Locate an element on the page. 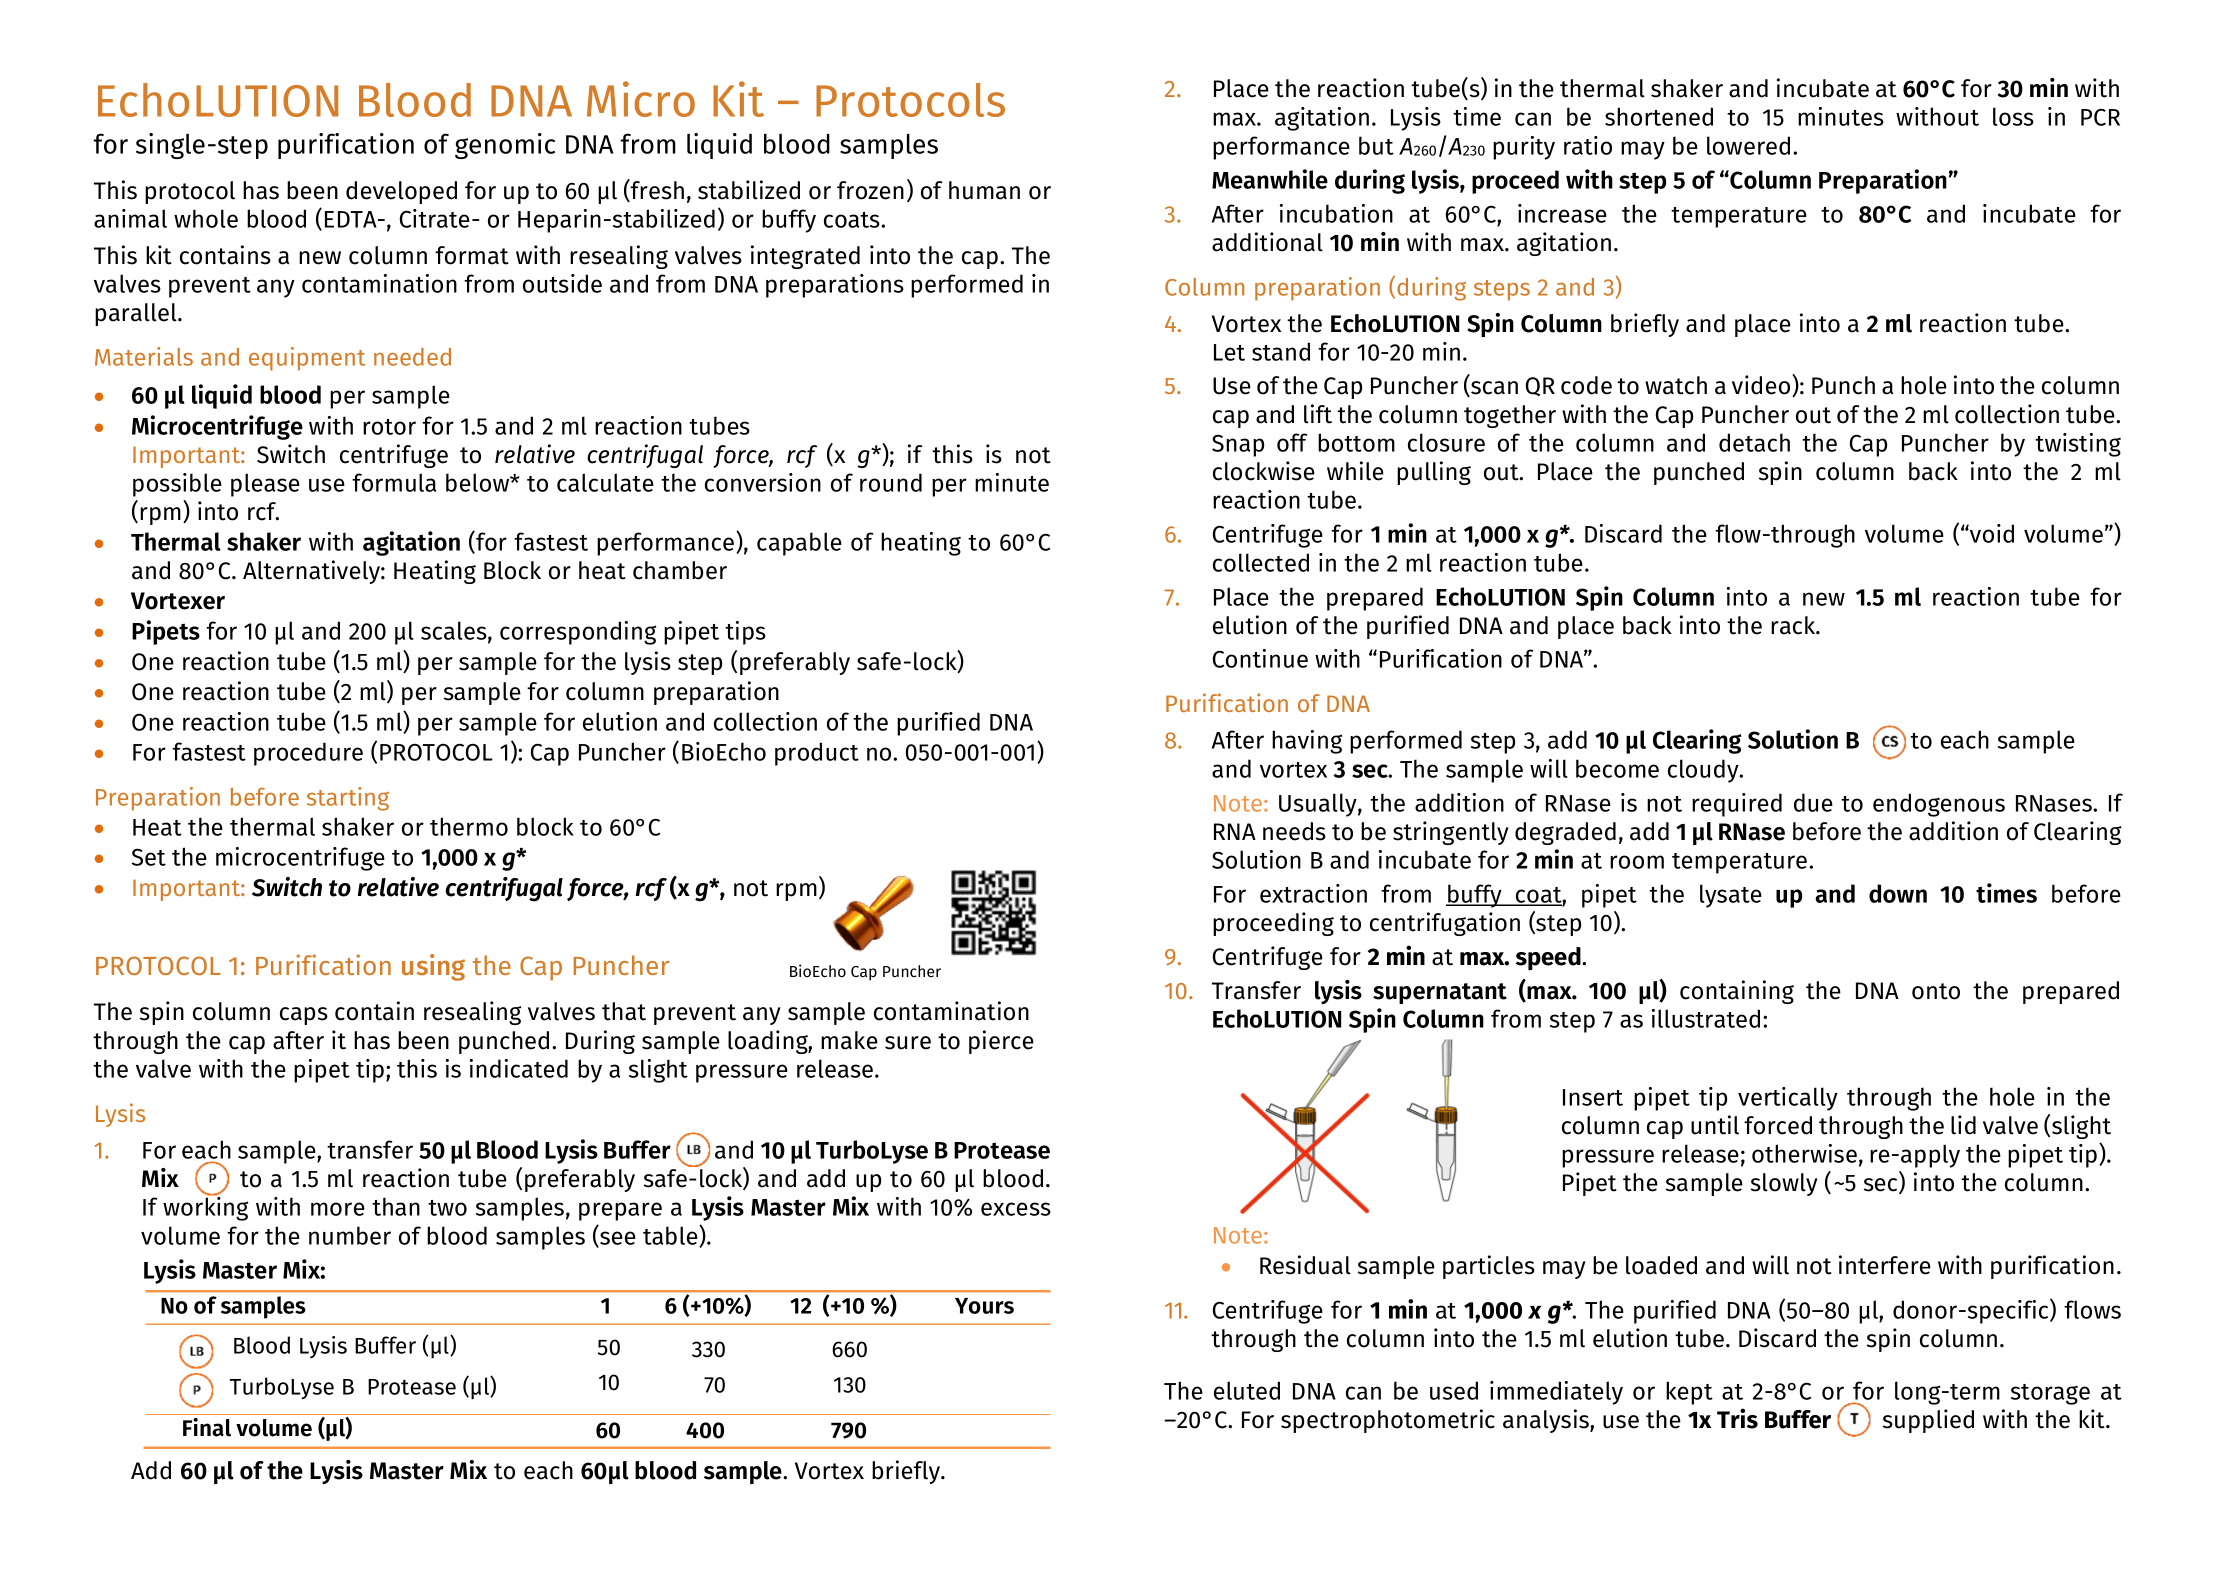 The width and height of the document is (2229, 1577). lowered is located at coordinates (1748, 145).
